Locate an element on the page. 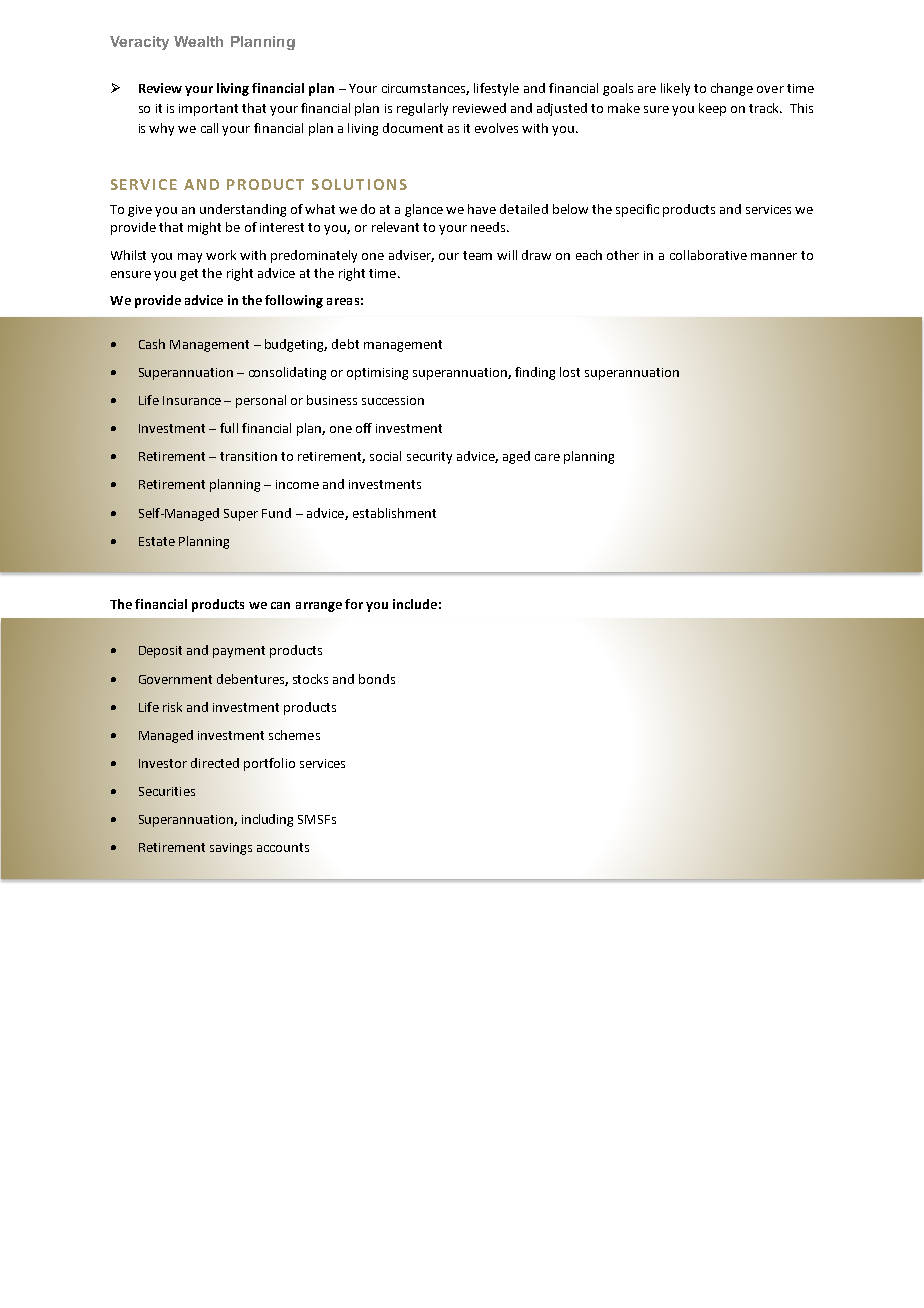 The height and width of the image is (1308, 924). Wealth is located at coordinates (198, 41).
